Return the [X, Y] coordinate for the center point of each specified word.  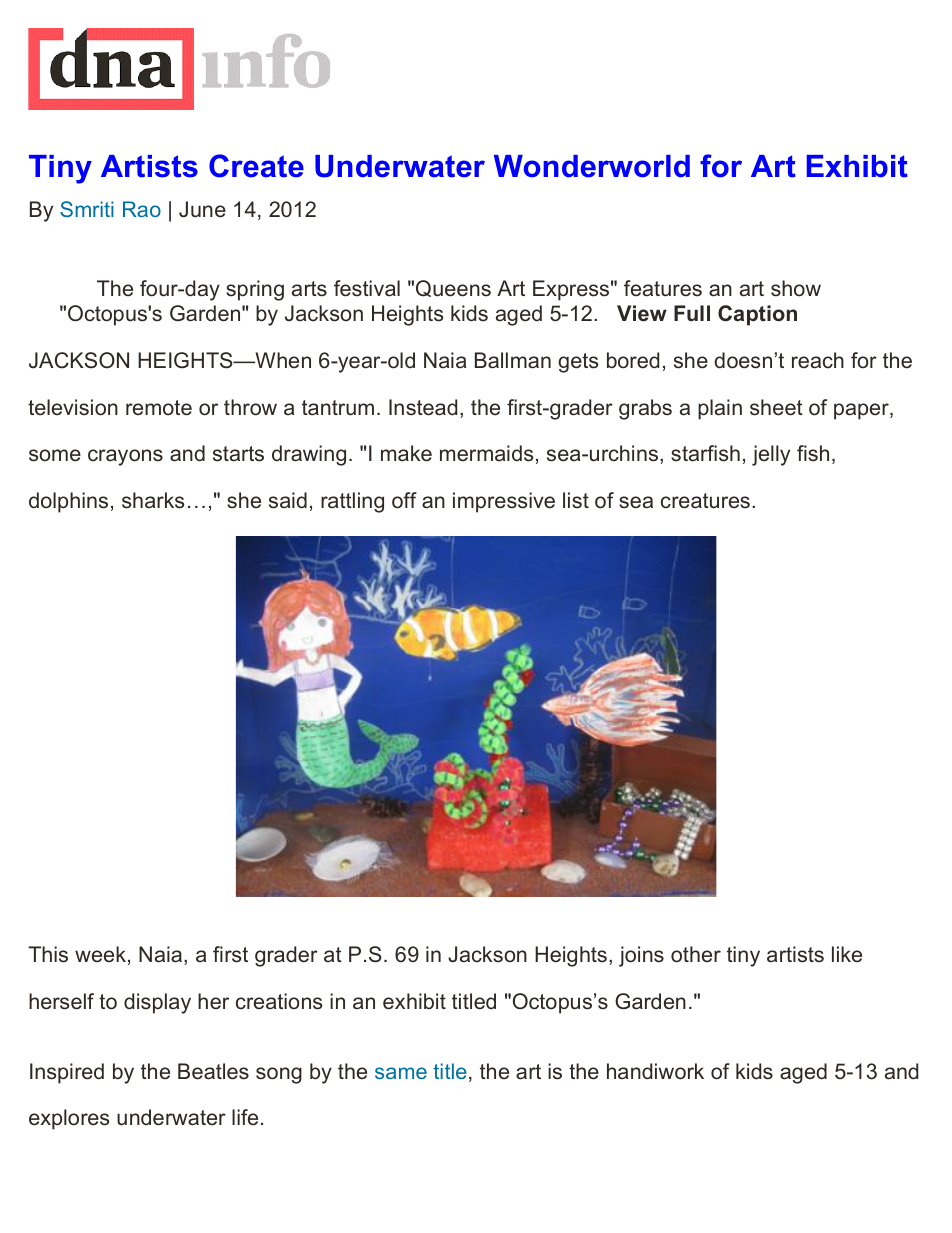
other [696, 954]
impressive [504, 502]
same [401, 1073]
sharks [153, 500]
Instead [423, 407]
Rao [142, 209]
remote [159, 408]
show [796, 288]
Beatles [213, 1071]
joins [641, 956]
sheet [776, 407]
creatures [705, 501]
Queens [453, 288]
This [48, 954]
